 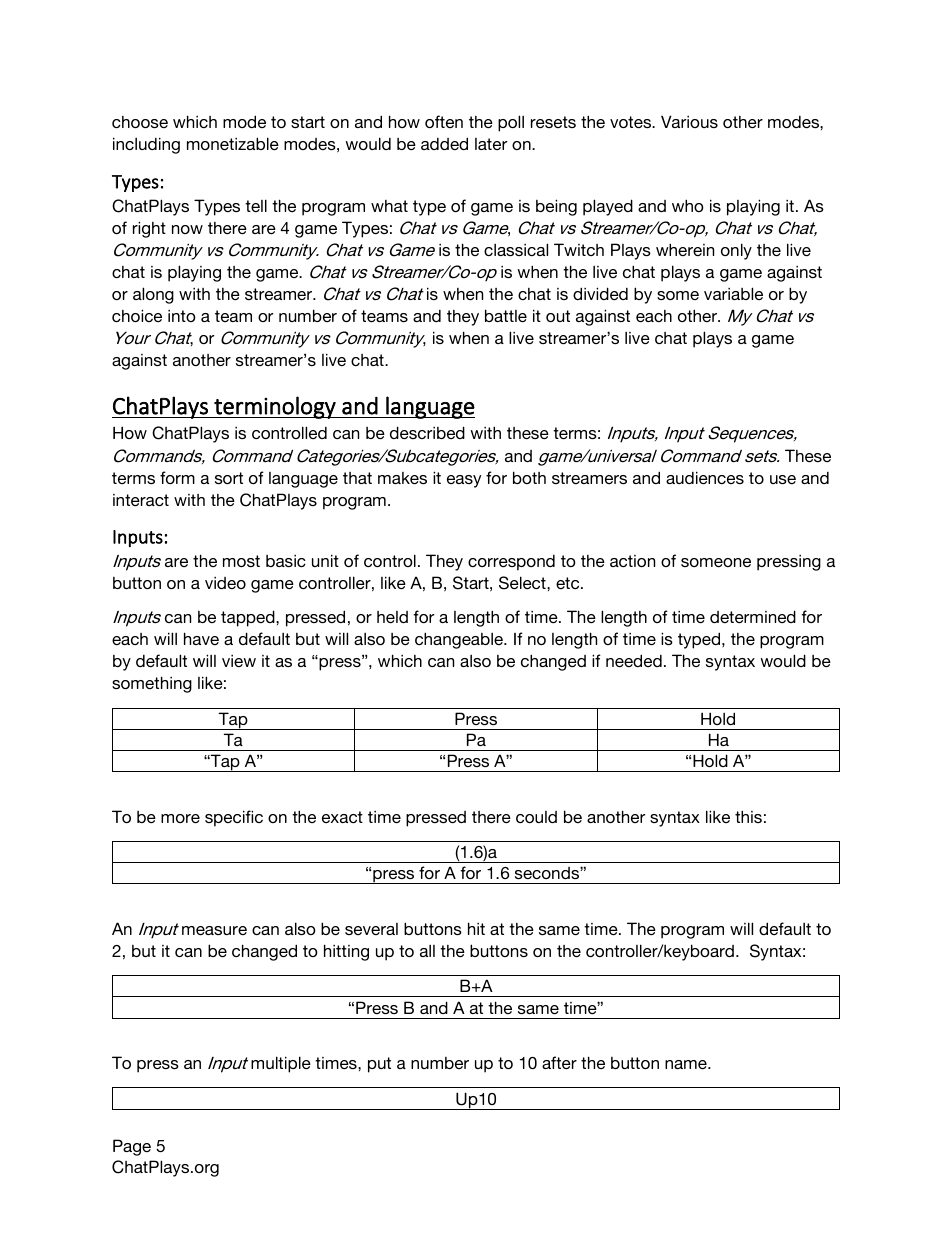 I want to click on seconds, so click(x=548, y=873).
